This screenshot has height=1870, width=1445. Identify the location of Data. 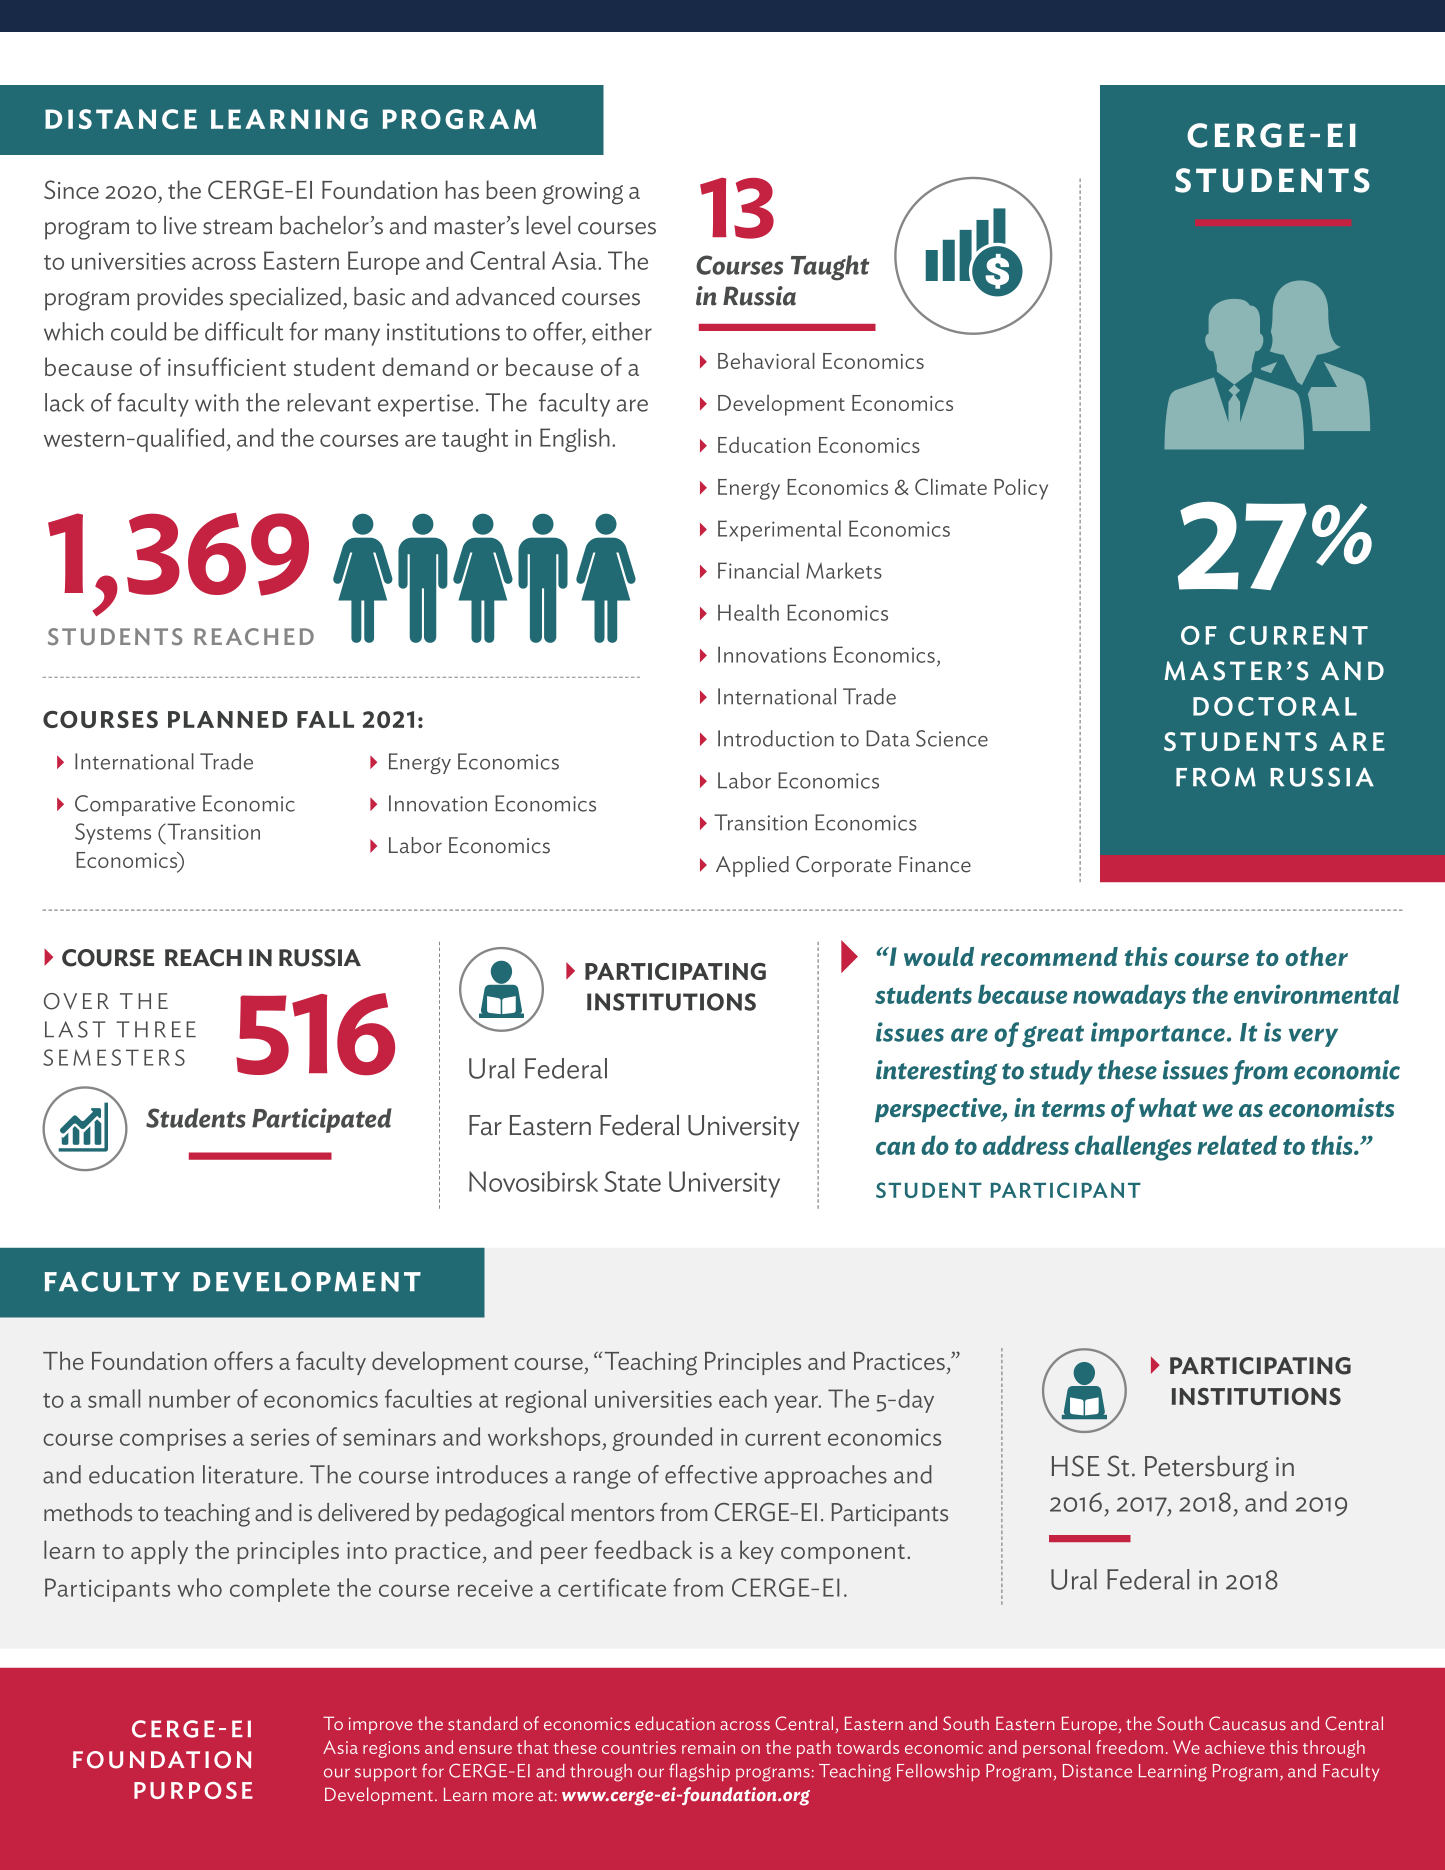
(888, 738).
